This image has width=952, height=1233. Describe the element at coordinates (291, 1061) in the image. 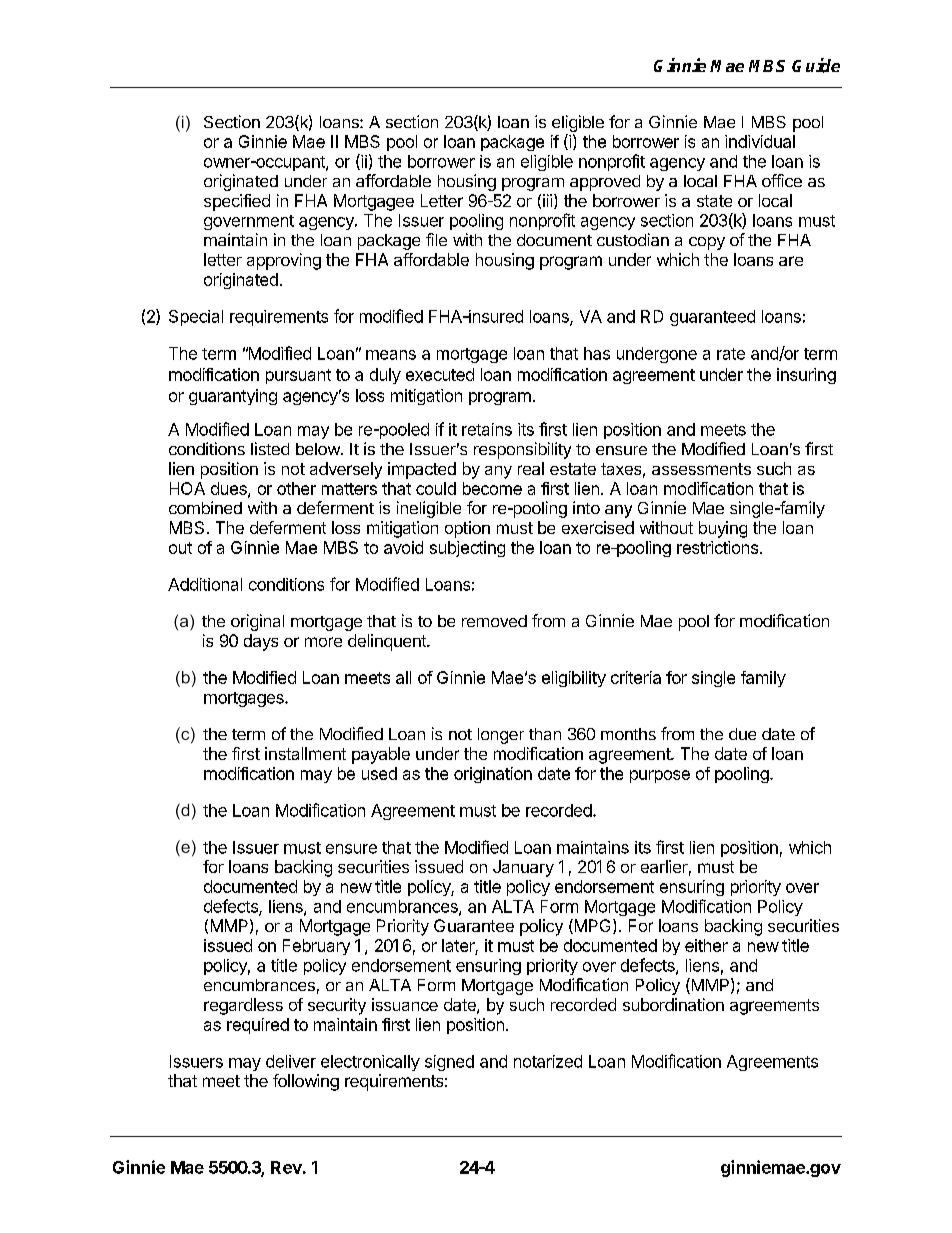

I see `deliver` at that location.
